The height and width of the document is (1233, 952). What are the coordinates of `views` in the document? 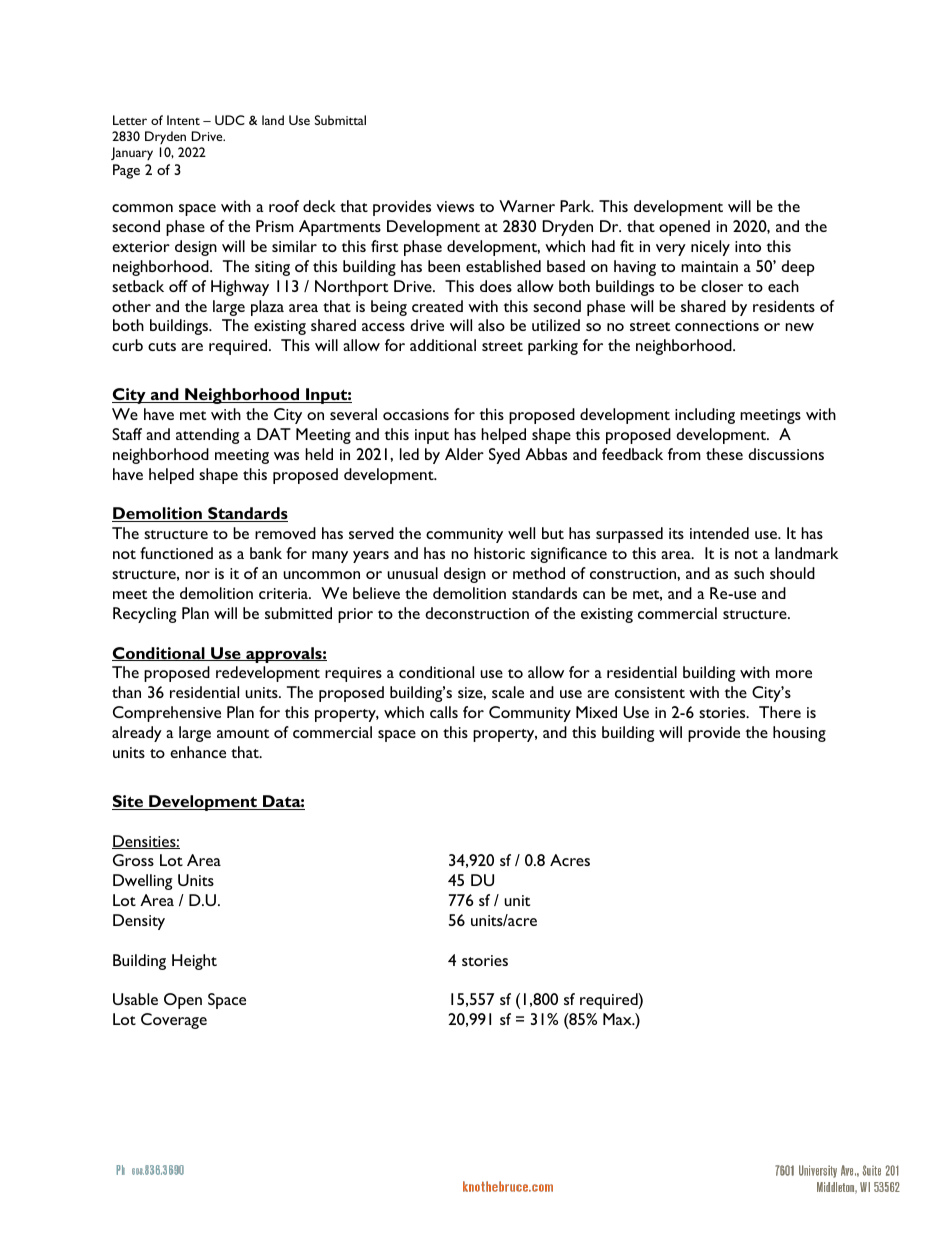 It's located at (455, 206).
